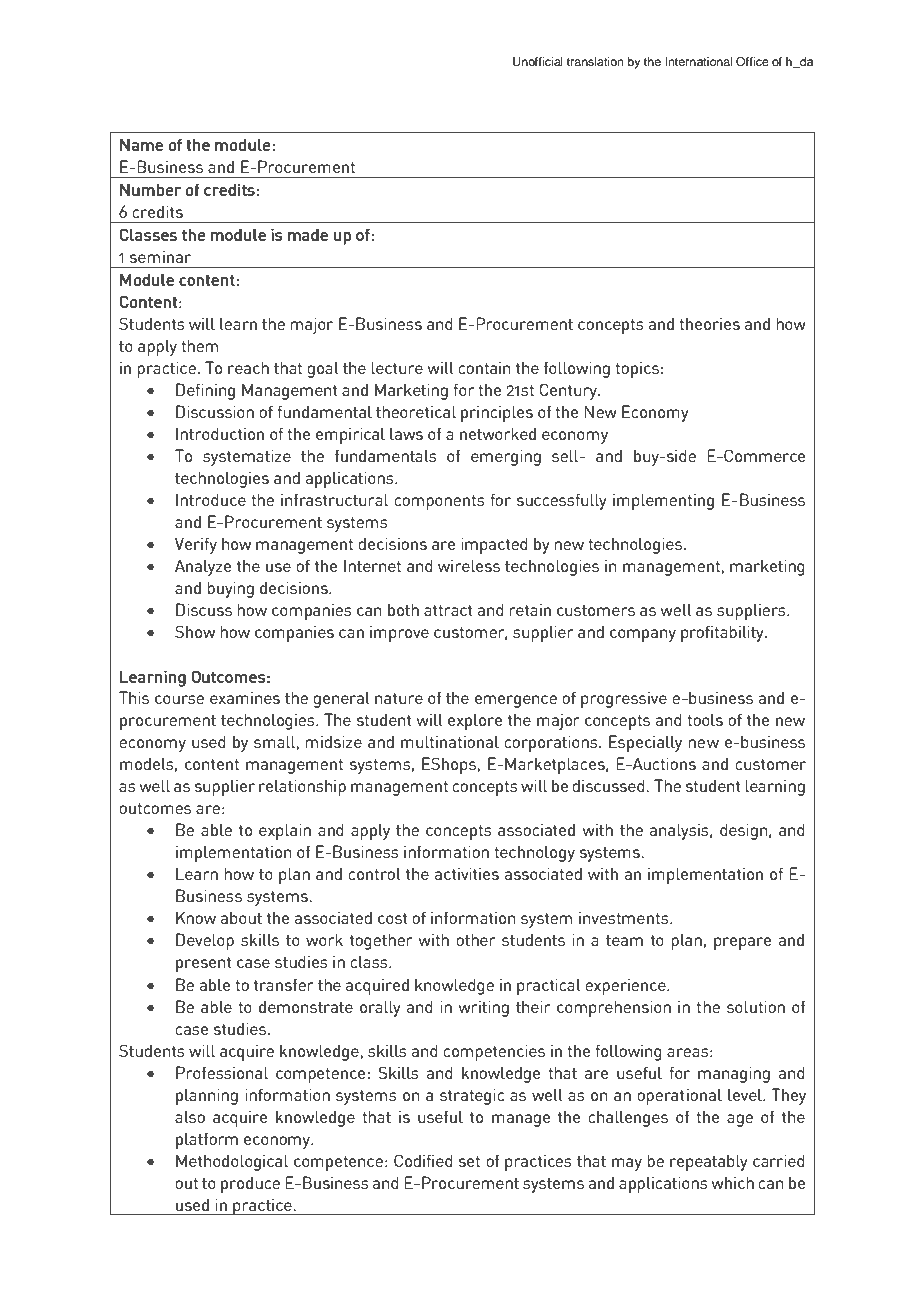 The height and width of the screenshot is (1308, 924). I want to click on Especially, so click(645, 743).
